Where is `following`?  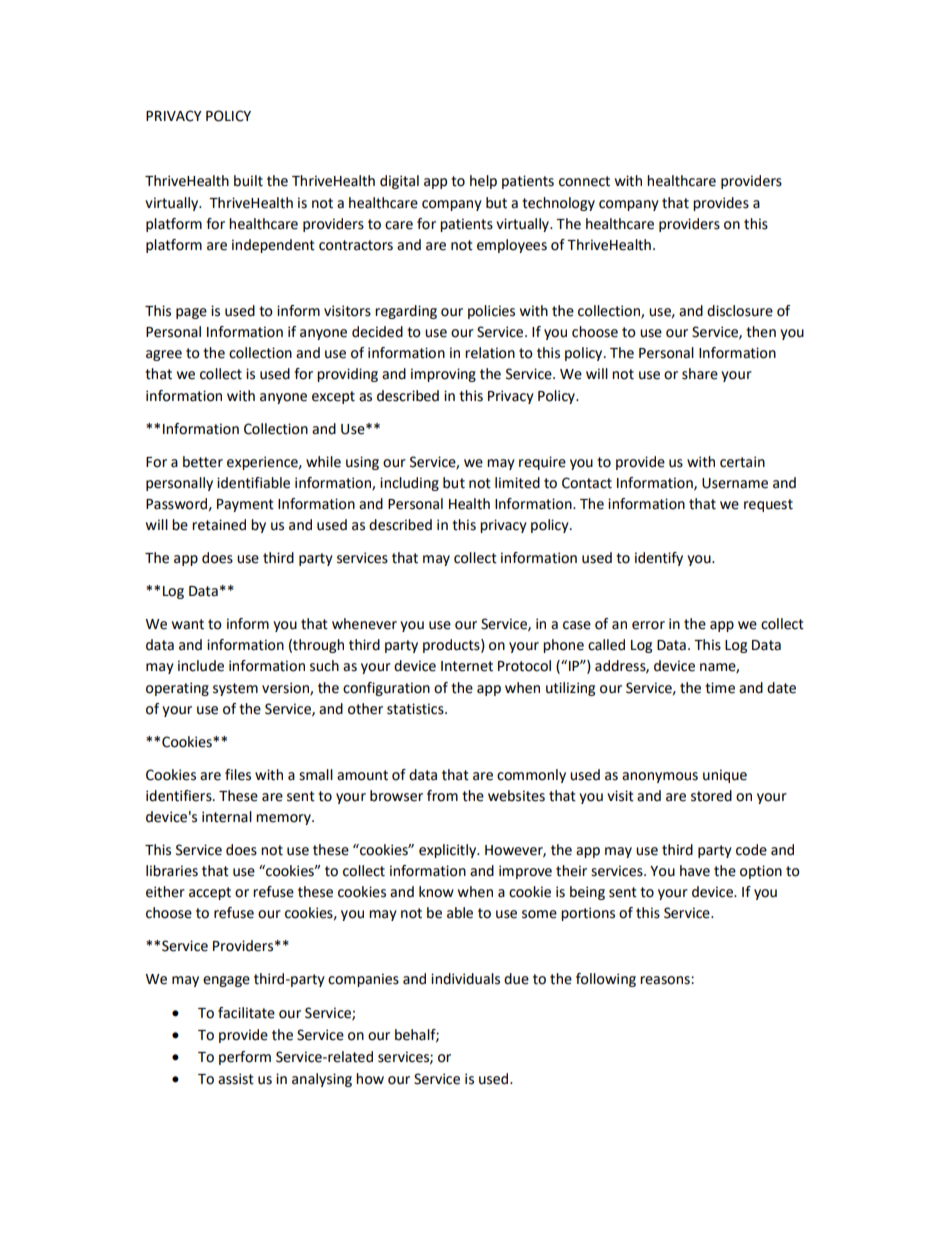
following is located at coordinates (606, 980).
